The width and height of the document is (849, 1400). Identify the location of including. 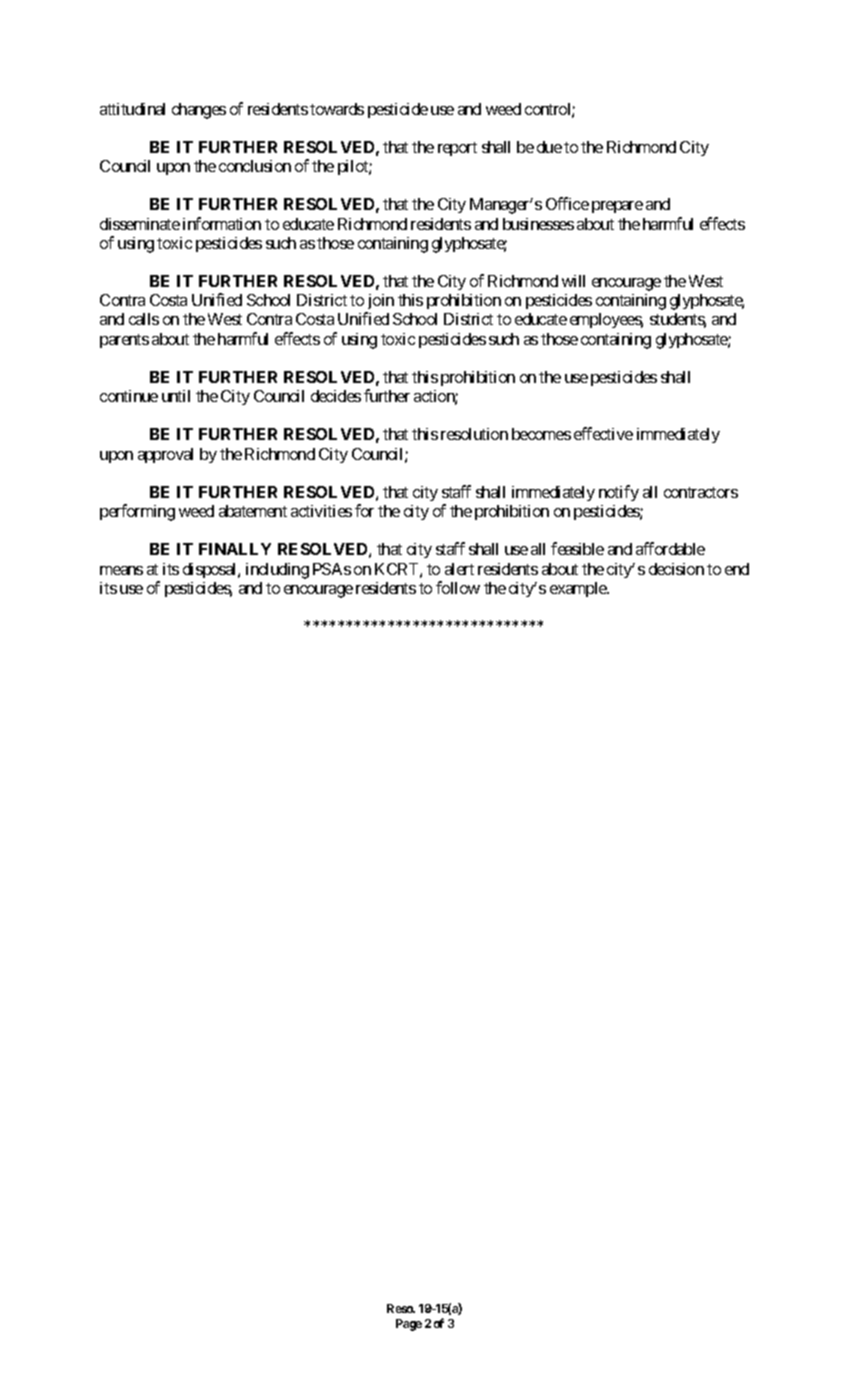
(277, 571).
